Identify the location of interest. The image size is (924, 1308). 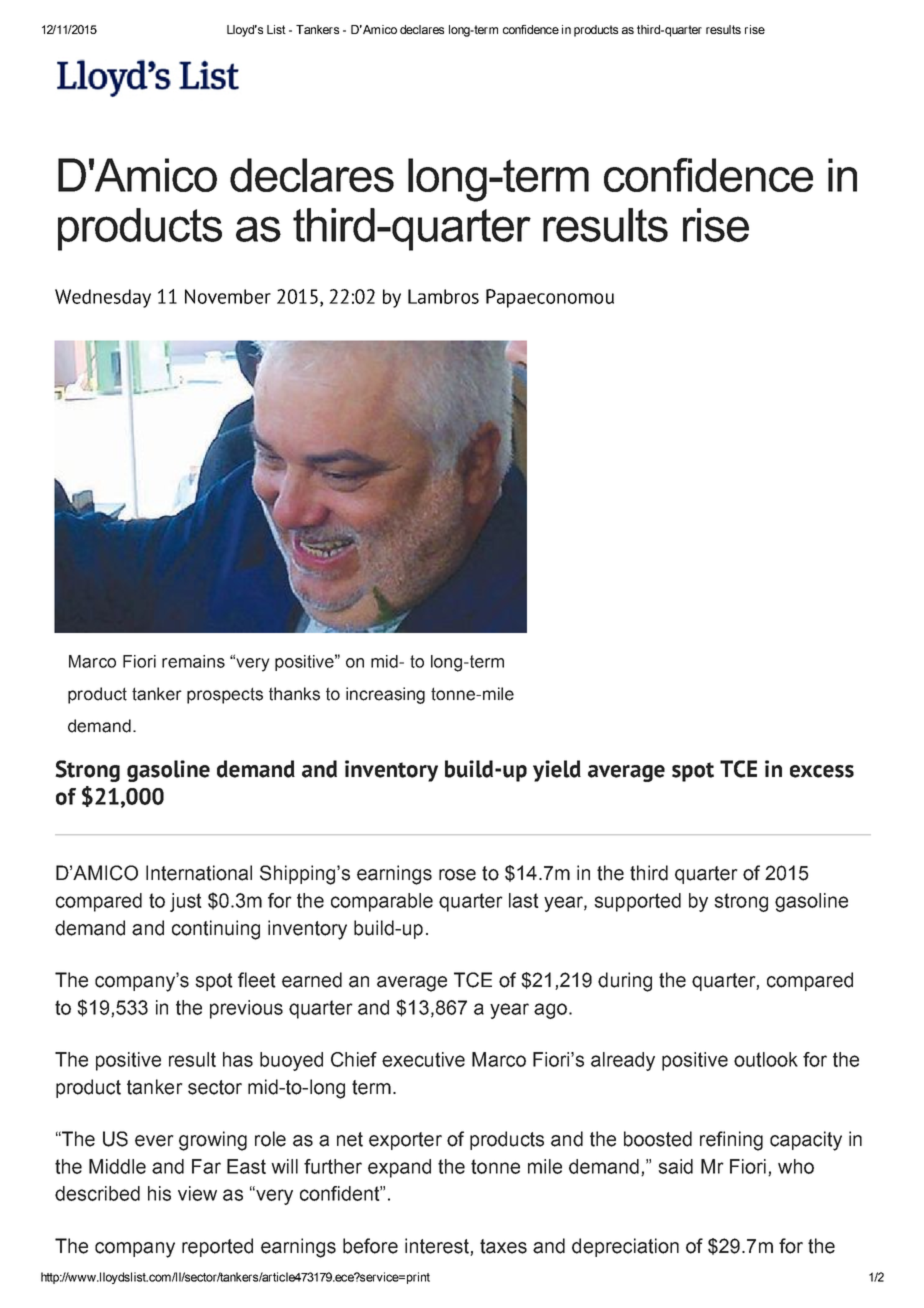
(438, 1247).
